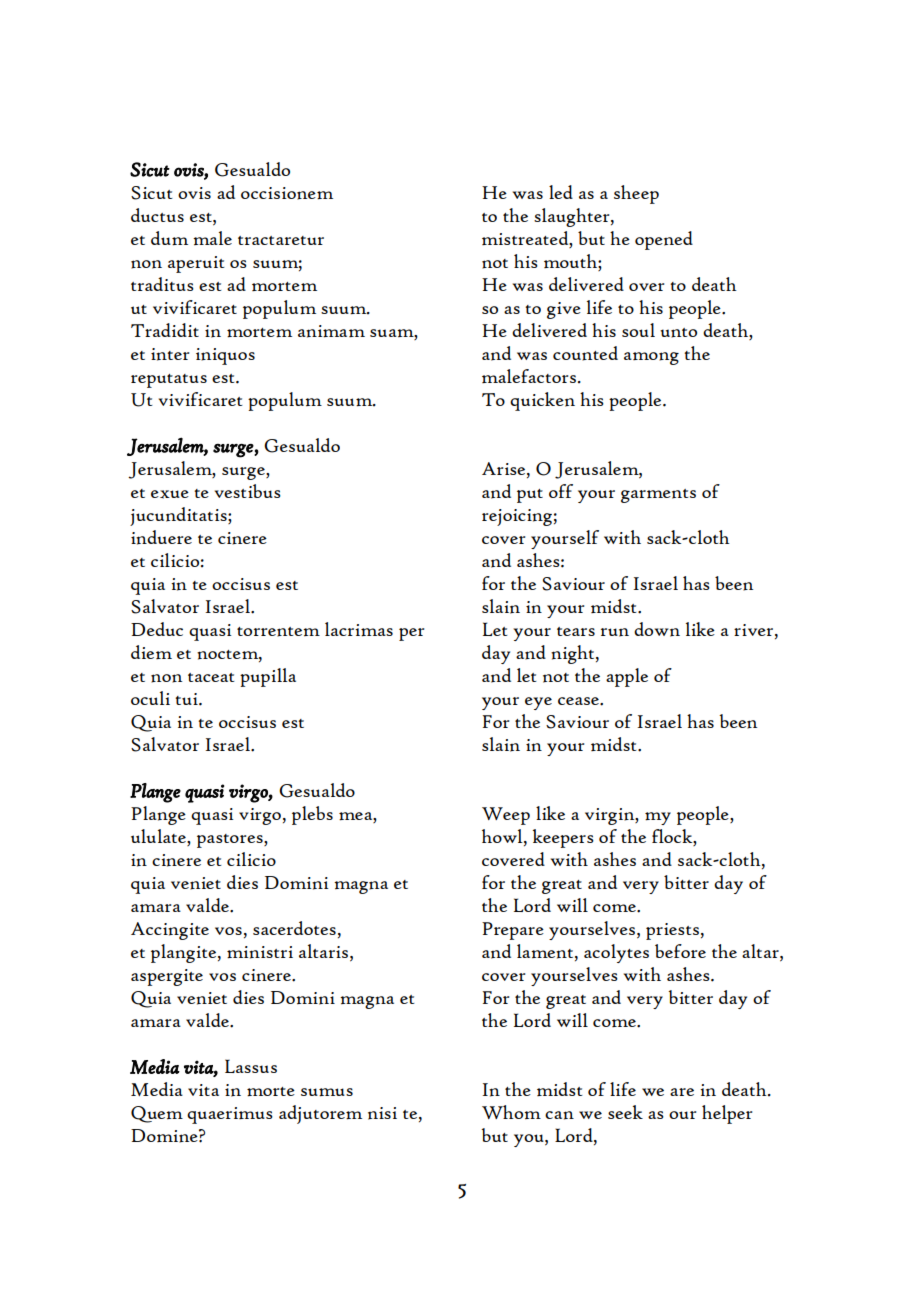  Describe the element at coordinates (538, 703) in the document. I see `eye` at that location.
